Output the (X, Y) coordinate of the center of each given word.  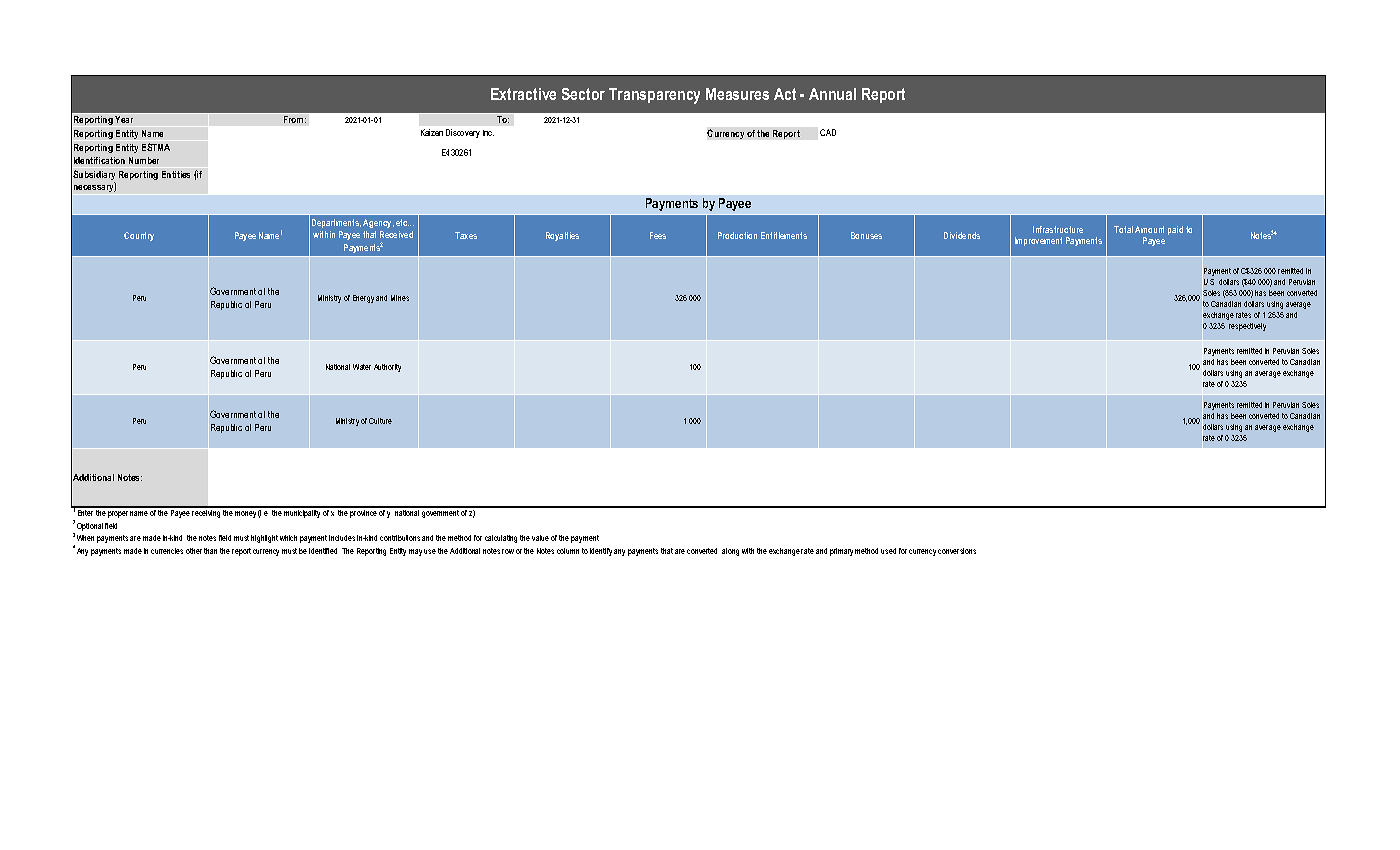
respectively (1247, 327)
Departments (336, 223)
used (888, 551)
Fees (658, 235)
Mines (400, 298)
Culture (380, 421)
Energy (363, 299)
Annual (832, 94)
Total (1123, 229)
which (288, 538)
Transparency (654, 96)
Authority (387, 368)
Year (124, 119)
